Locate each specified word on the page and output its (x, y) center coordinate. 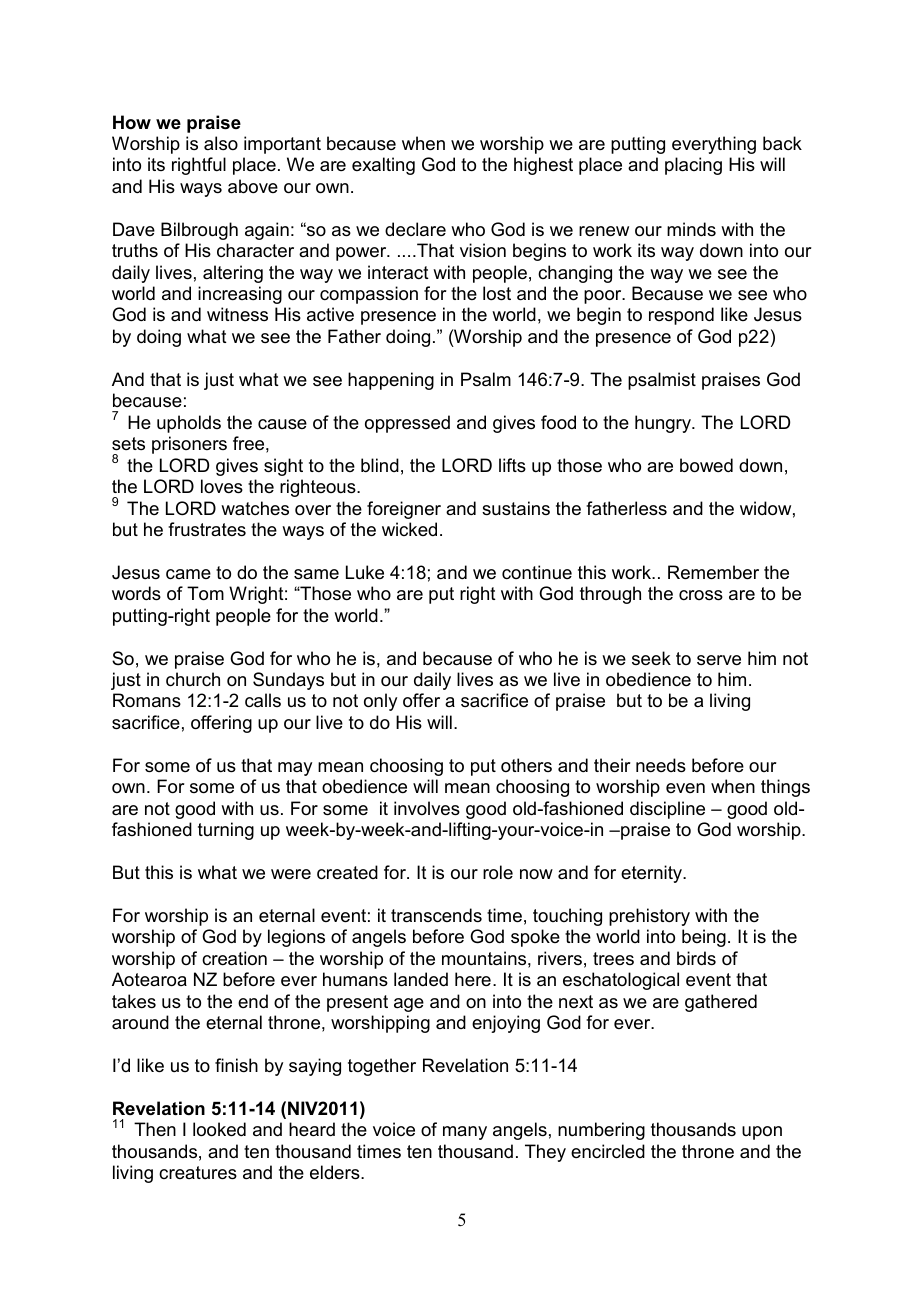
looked (219, 1129)
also (221, 143)
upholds (189, 424)
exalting (383, 166)
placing (693, 166)
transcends (436, 915)
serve (719, 660)
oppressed (407, 424)
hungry (664, 424)
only (380, 702)
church (193, 679)
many (465, 1133)
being (704, 938)
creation (234, 958)
